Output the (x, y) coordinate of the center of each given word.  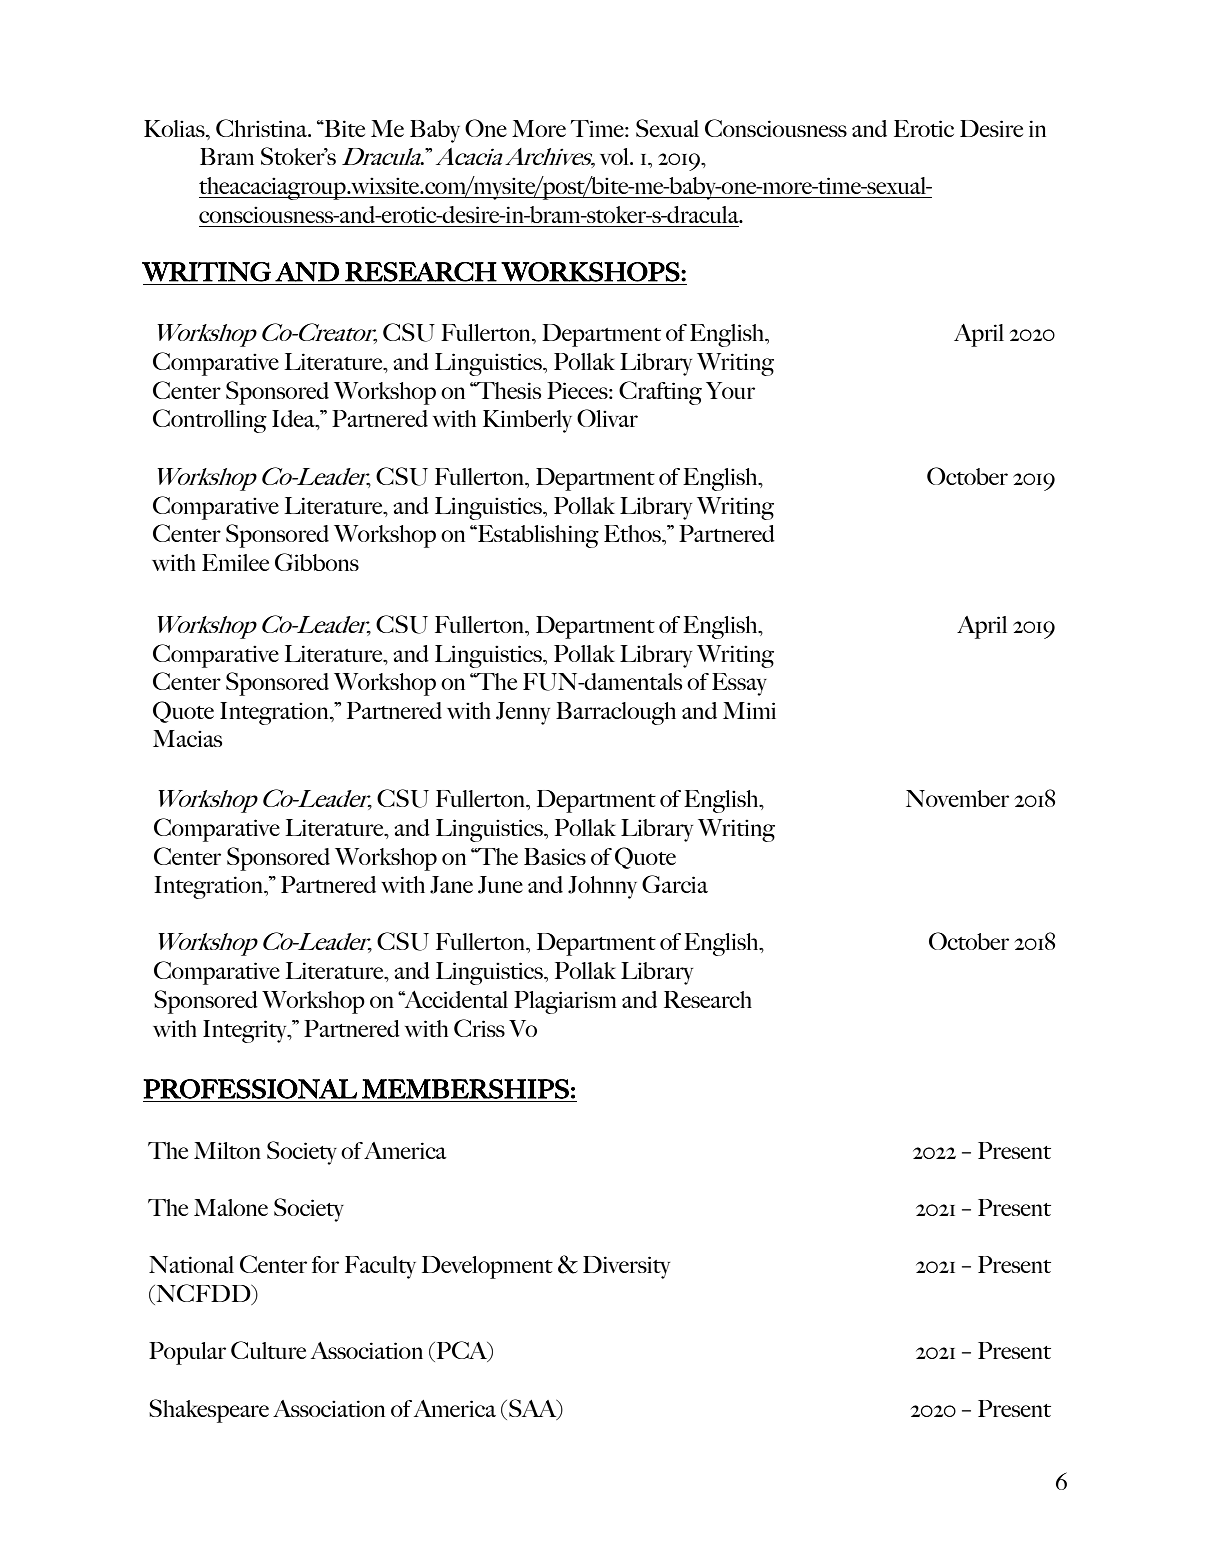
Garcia (675, 884)
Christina (263, 128)
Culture (268, 1350)
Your (730, 390)
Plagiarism (565, 1002)
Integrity (246, 1031)
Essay (739, 684)
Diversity (626, 1267)
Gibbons (317, 562)
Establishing (537, 536)
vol (615, 156)
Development (487, 1267)
